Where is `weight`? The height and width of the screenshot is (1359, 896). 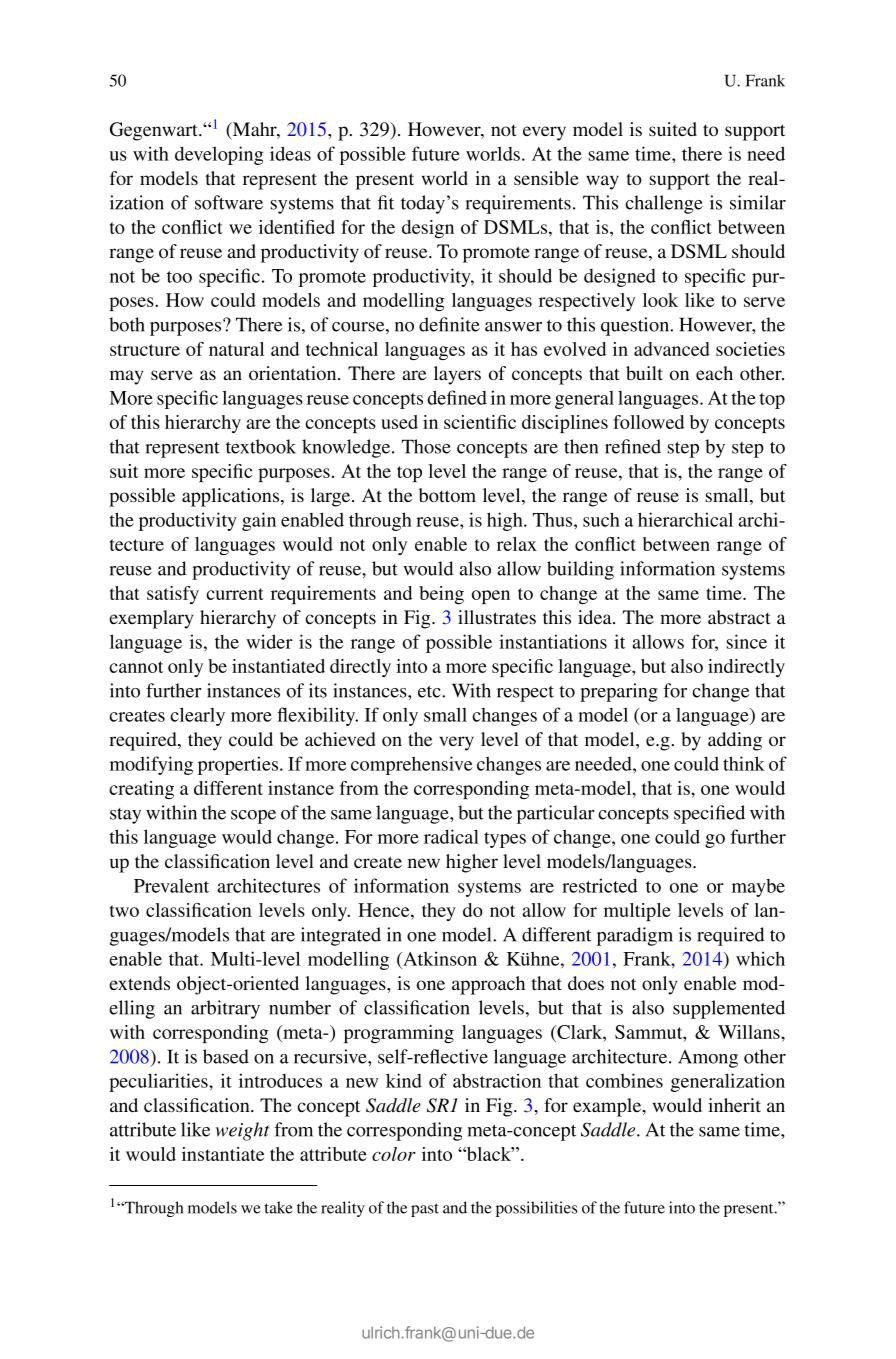 weight is located at coordinates (243, 1131).
